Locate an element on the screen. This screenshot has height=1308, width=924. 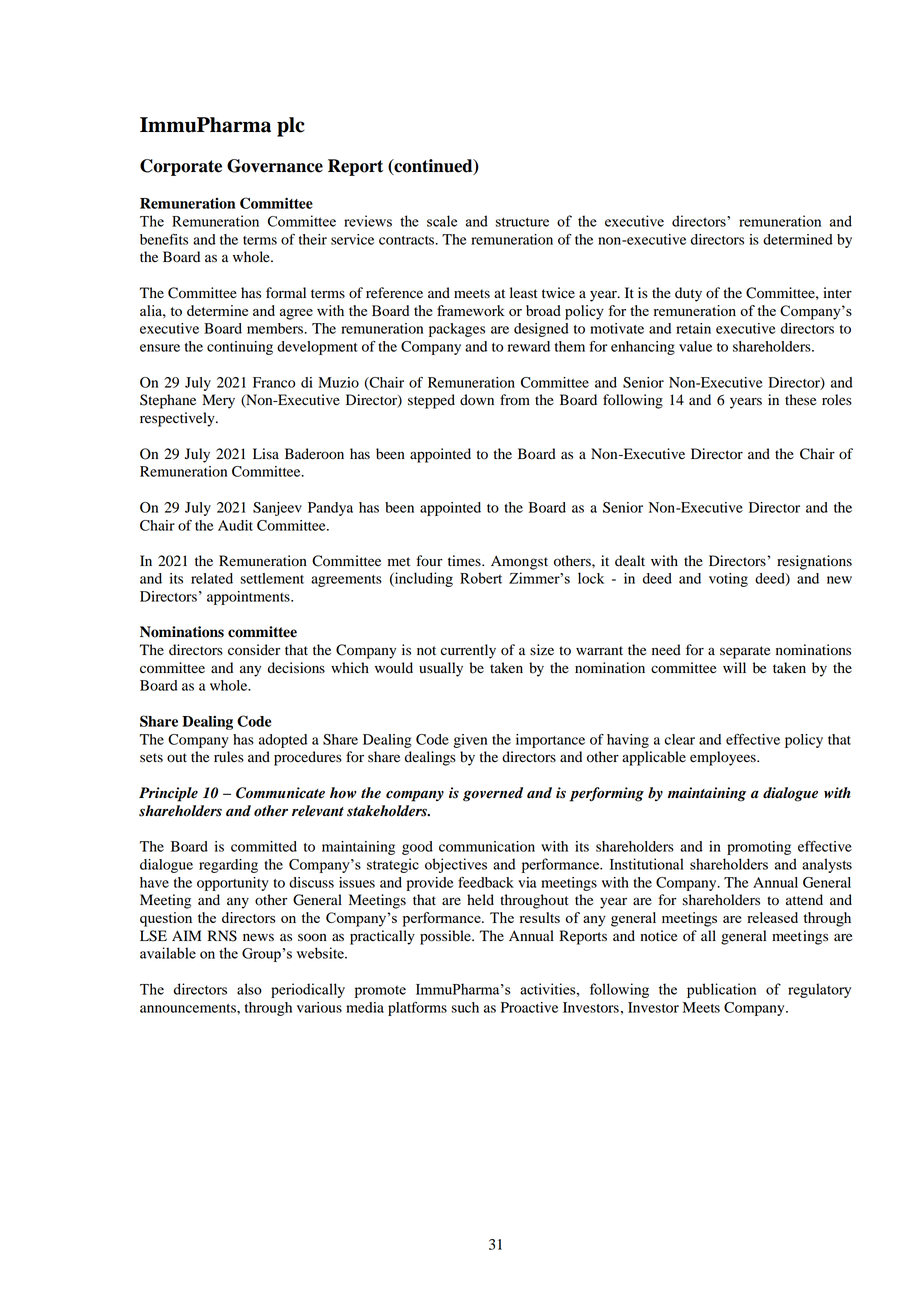
duty is located at coordinates (688, 294).
